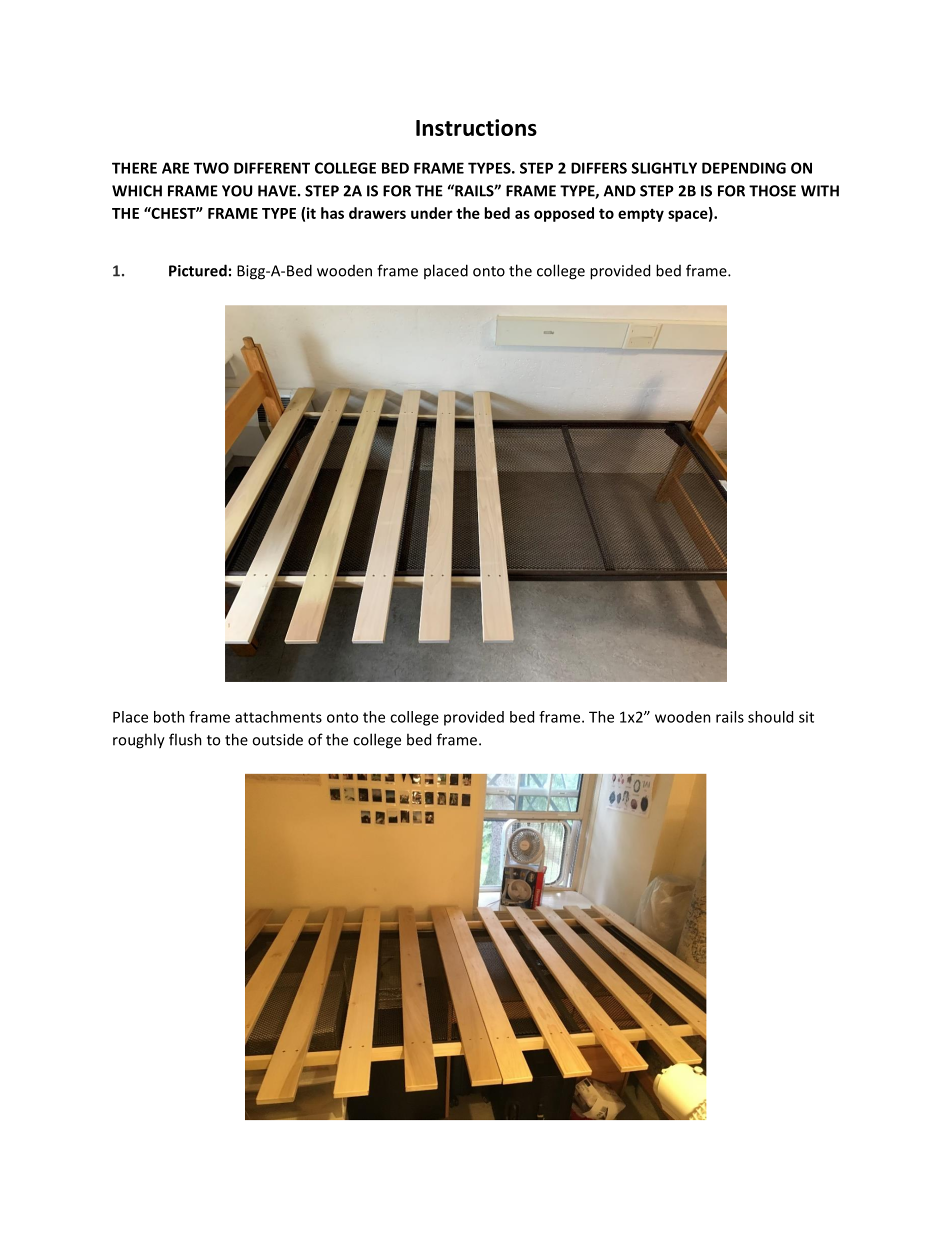  Describe the element at coordinates (432, 213) in the image. I see `under` at that location.
